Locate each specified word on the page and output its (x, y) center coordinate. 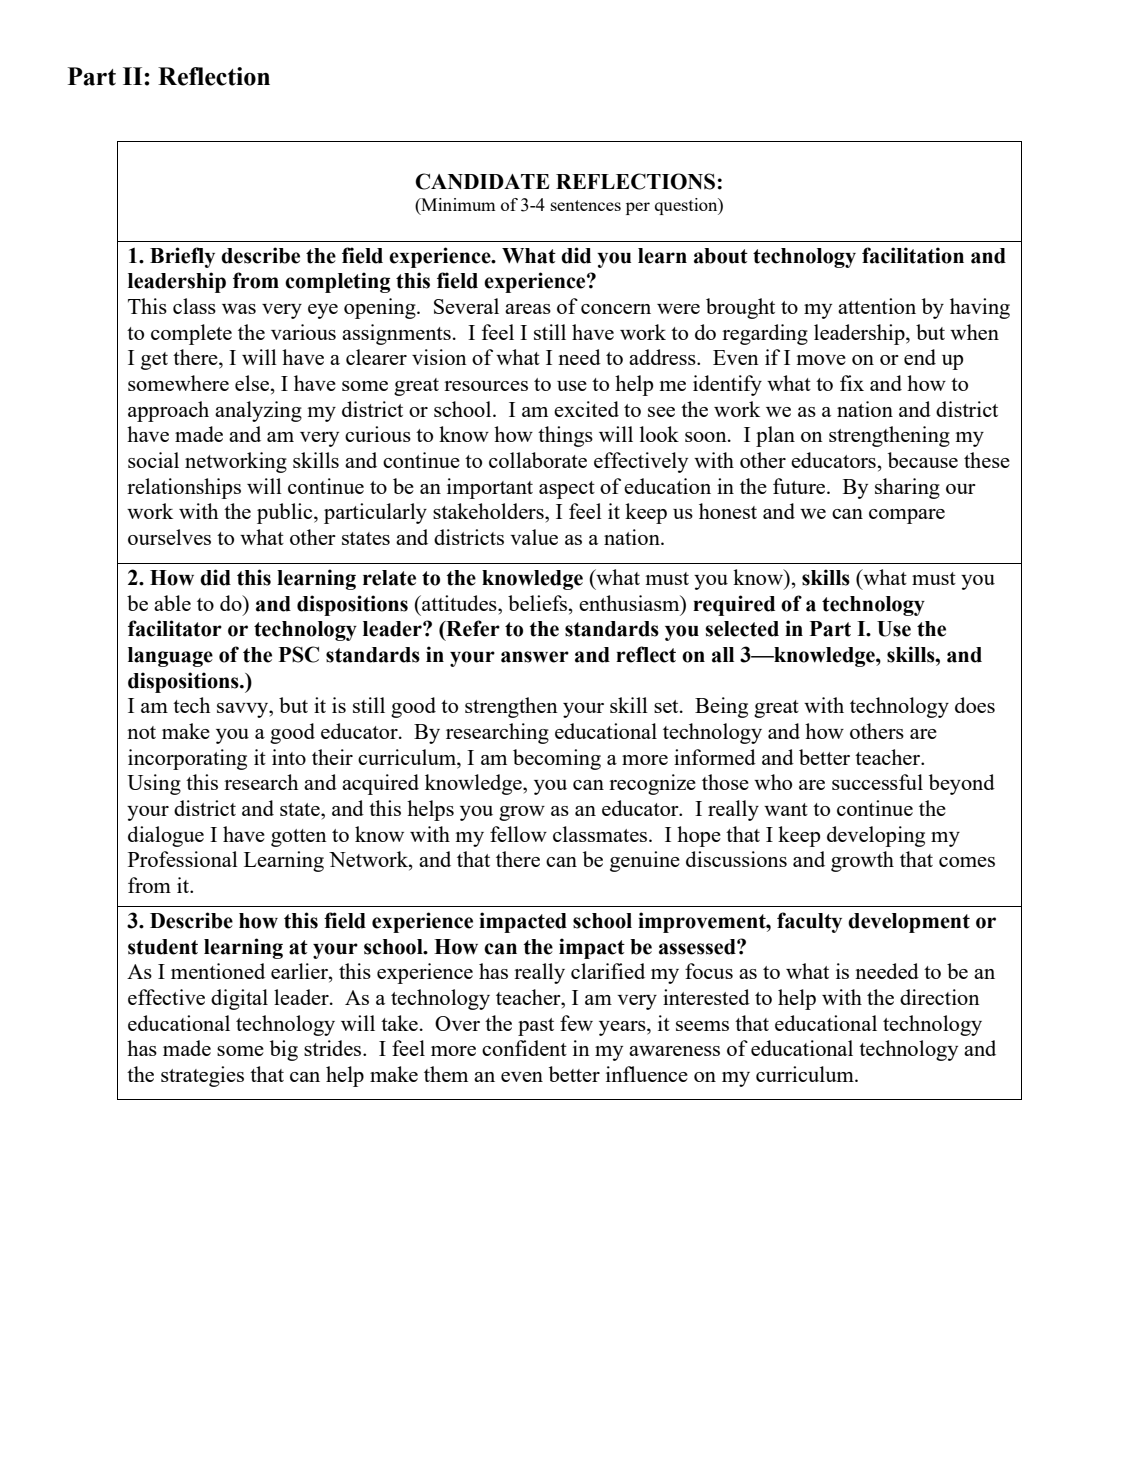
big (284, 1050)
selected (742, 629)
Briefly (182, 257)
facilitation (913, 255)
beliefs (539, 603)
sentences (586, 205)
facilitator (175, 628)
